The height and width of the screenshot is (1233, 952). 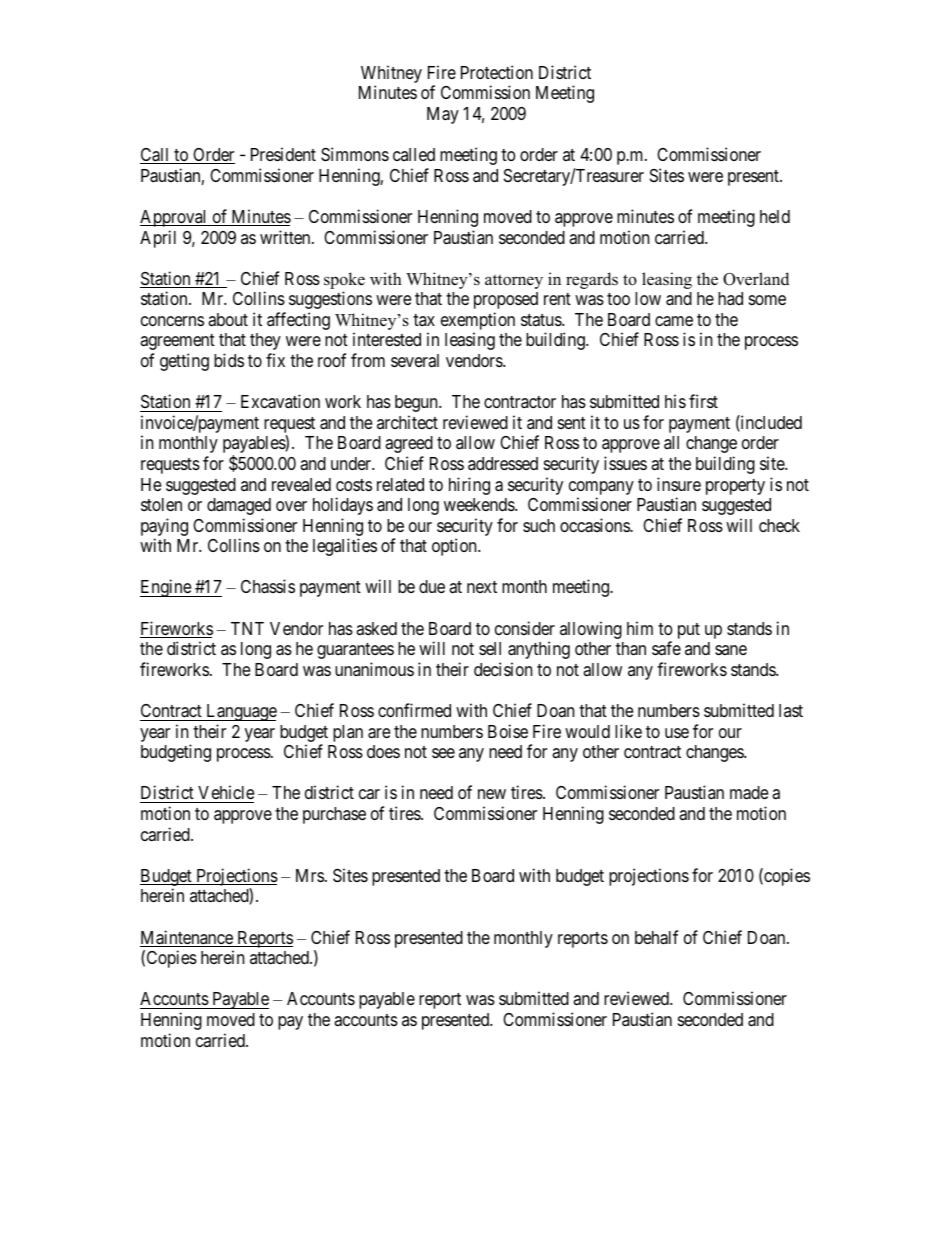 I want to click on several, so click(x=415, y=360).
